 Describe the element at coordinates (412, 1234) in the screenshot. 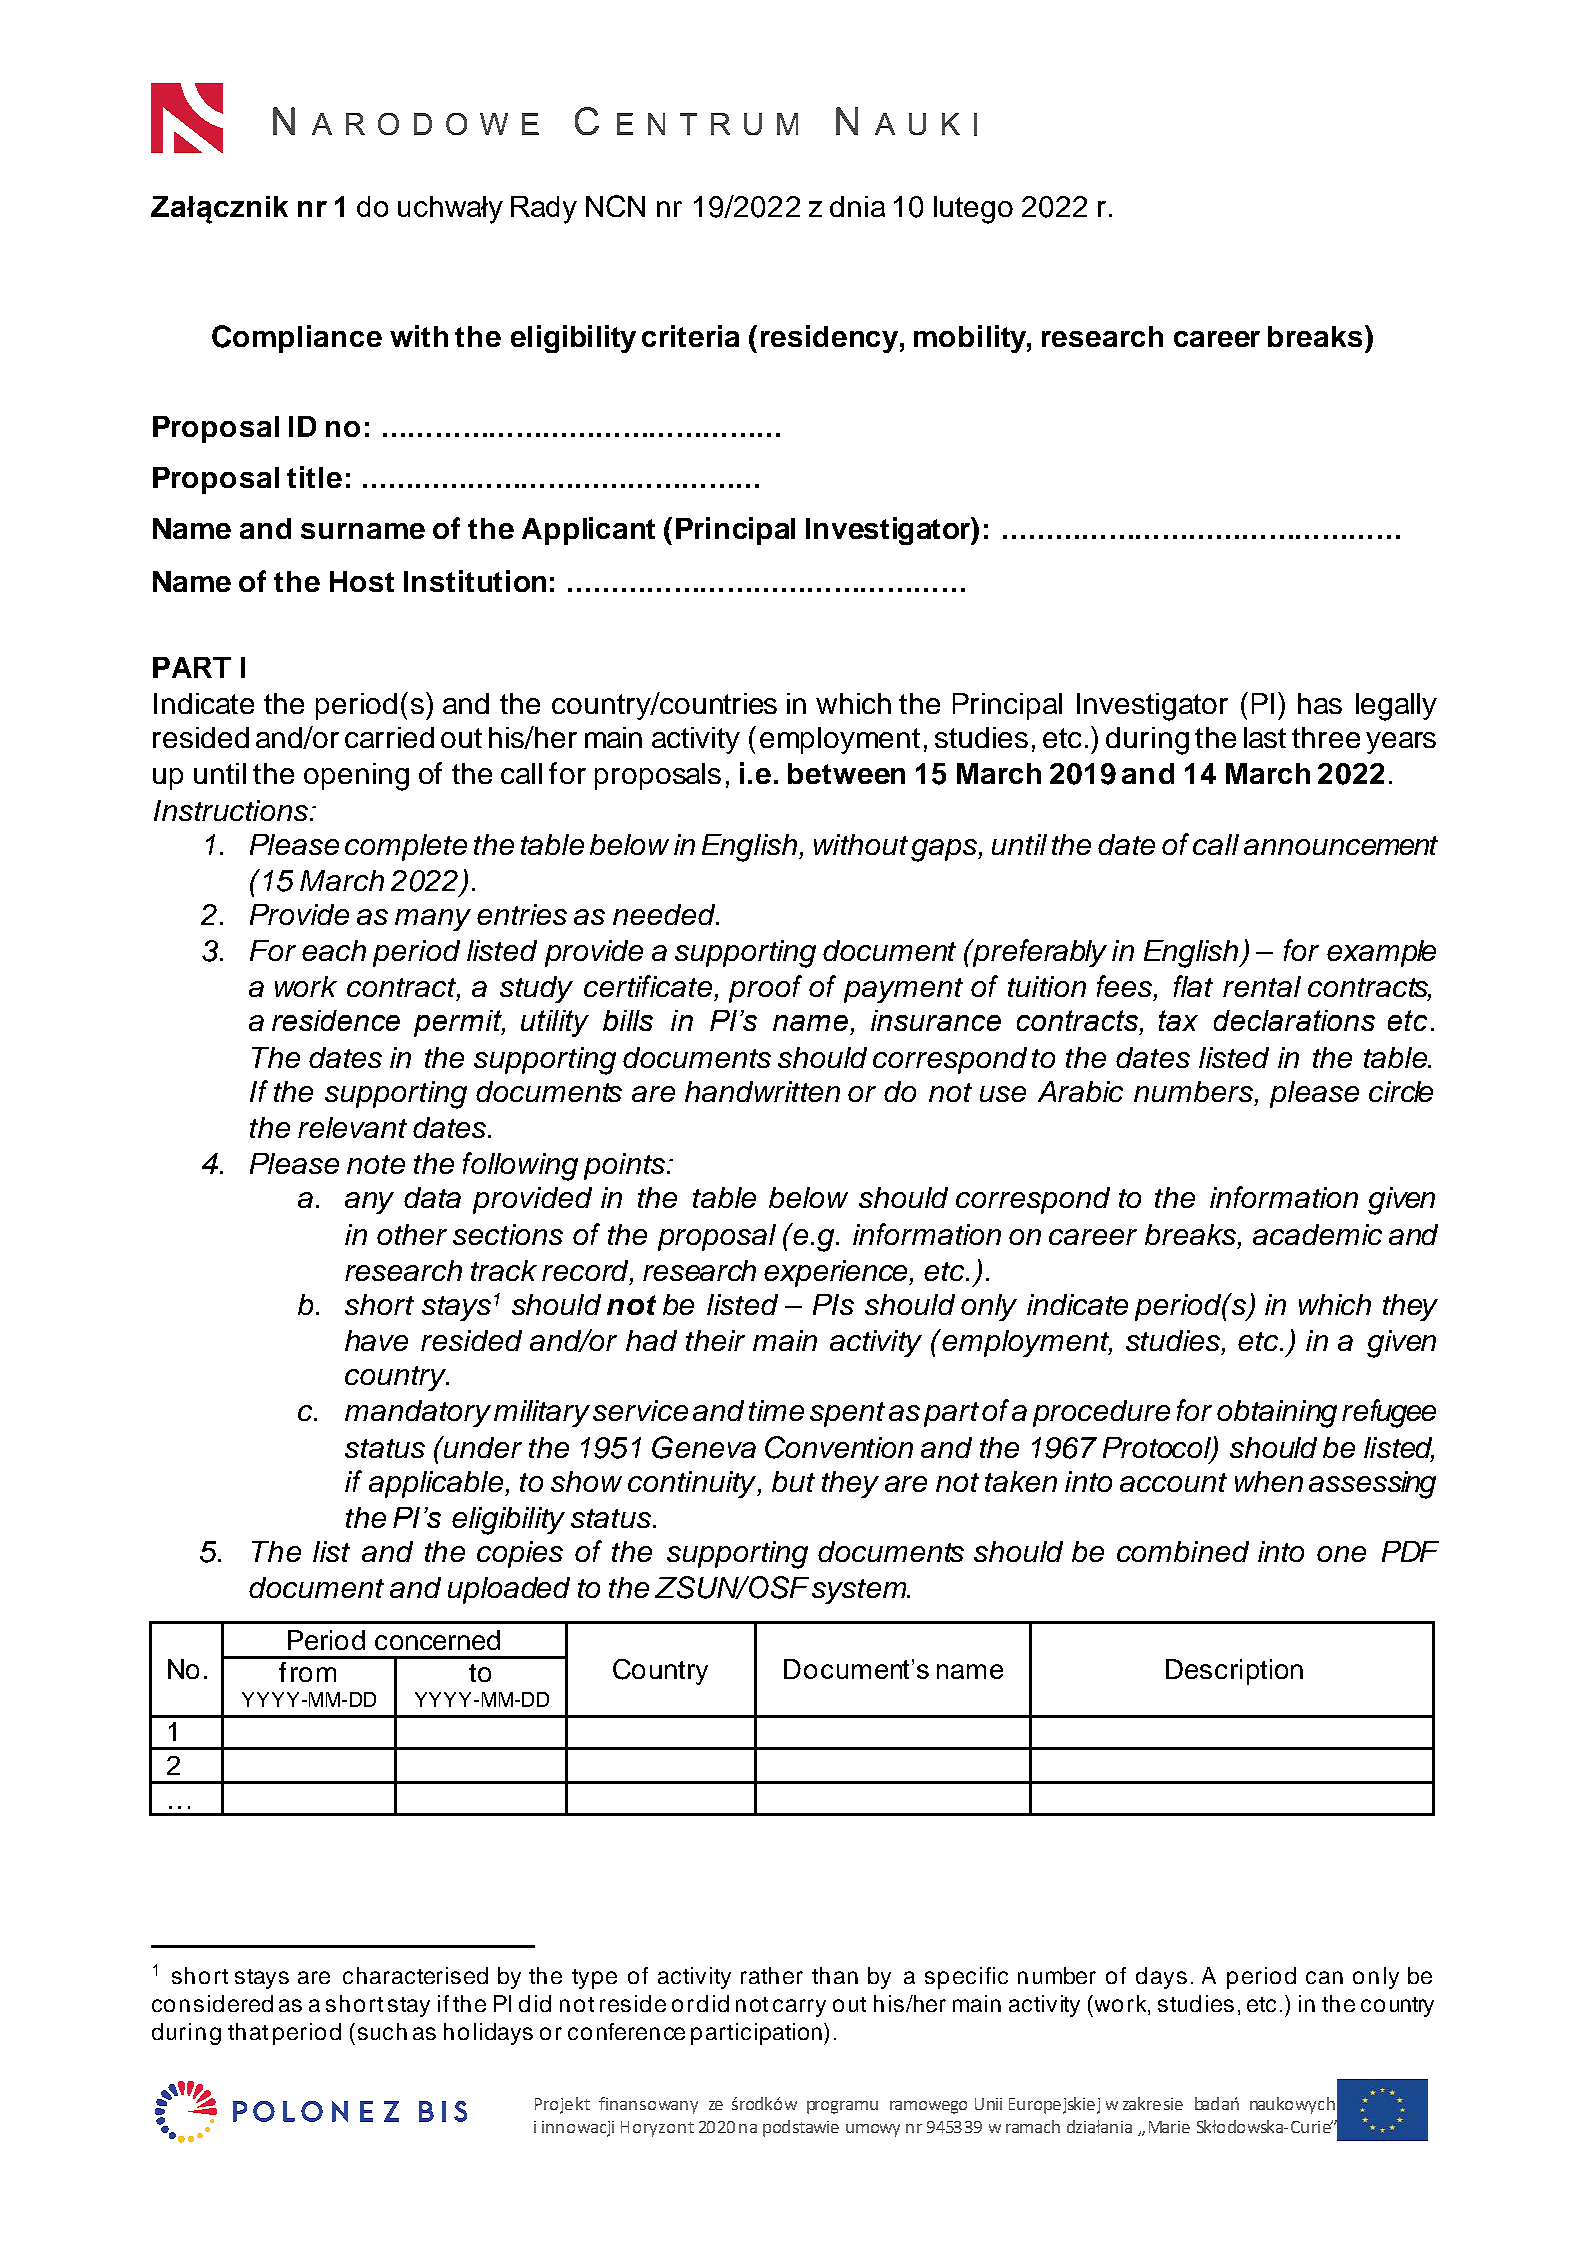

I see `other` at that location.
